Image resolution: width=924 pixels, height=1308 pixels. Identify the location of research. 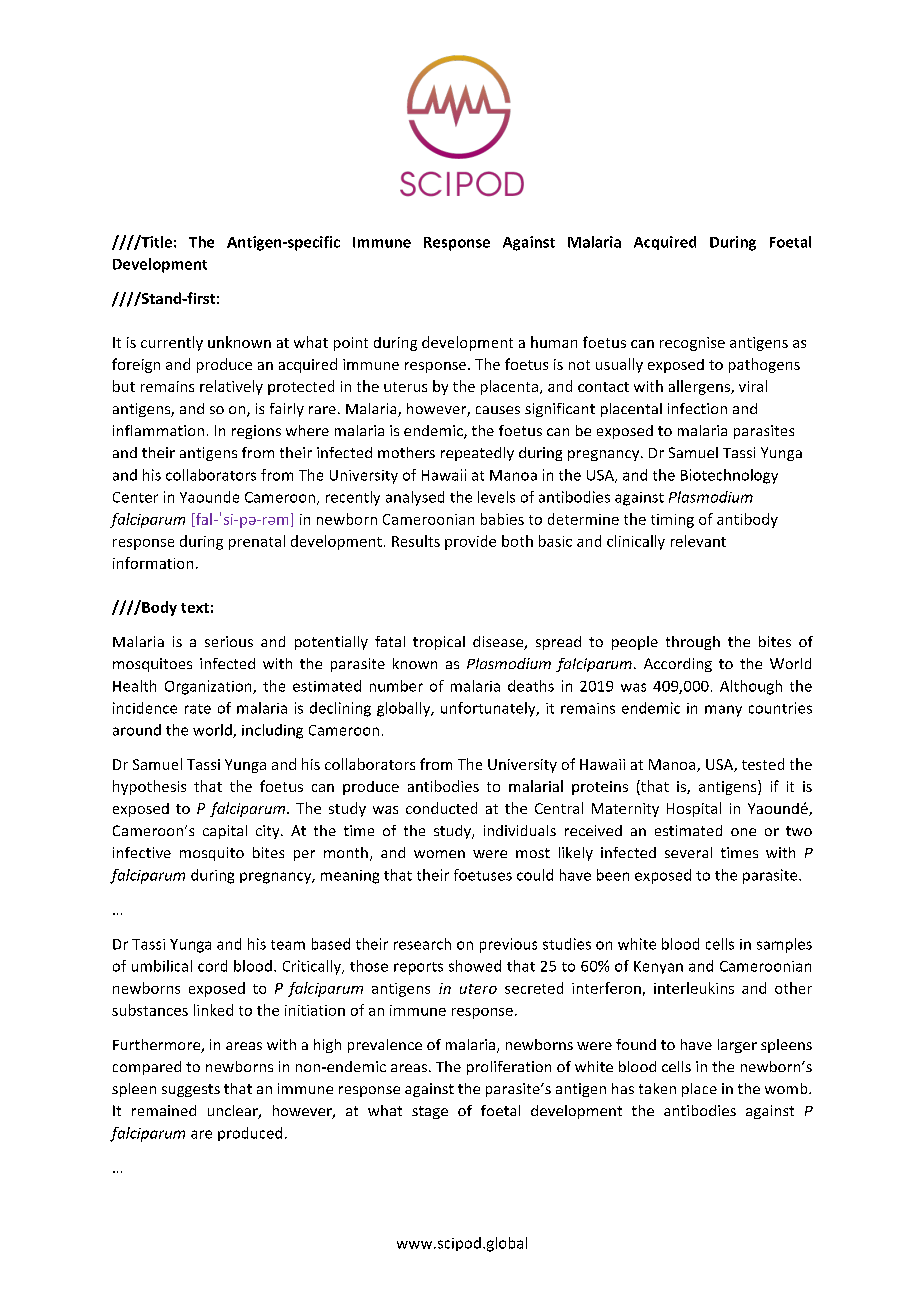
(422, 944).
